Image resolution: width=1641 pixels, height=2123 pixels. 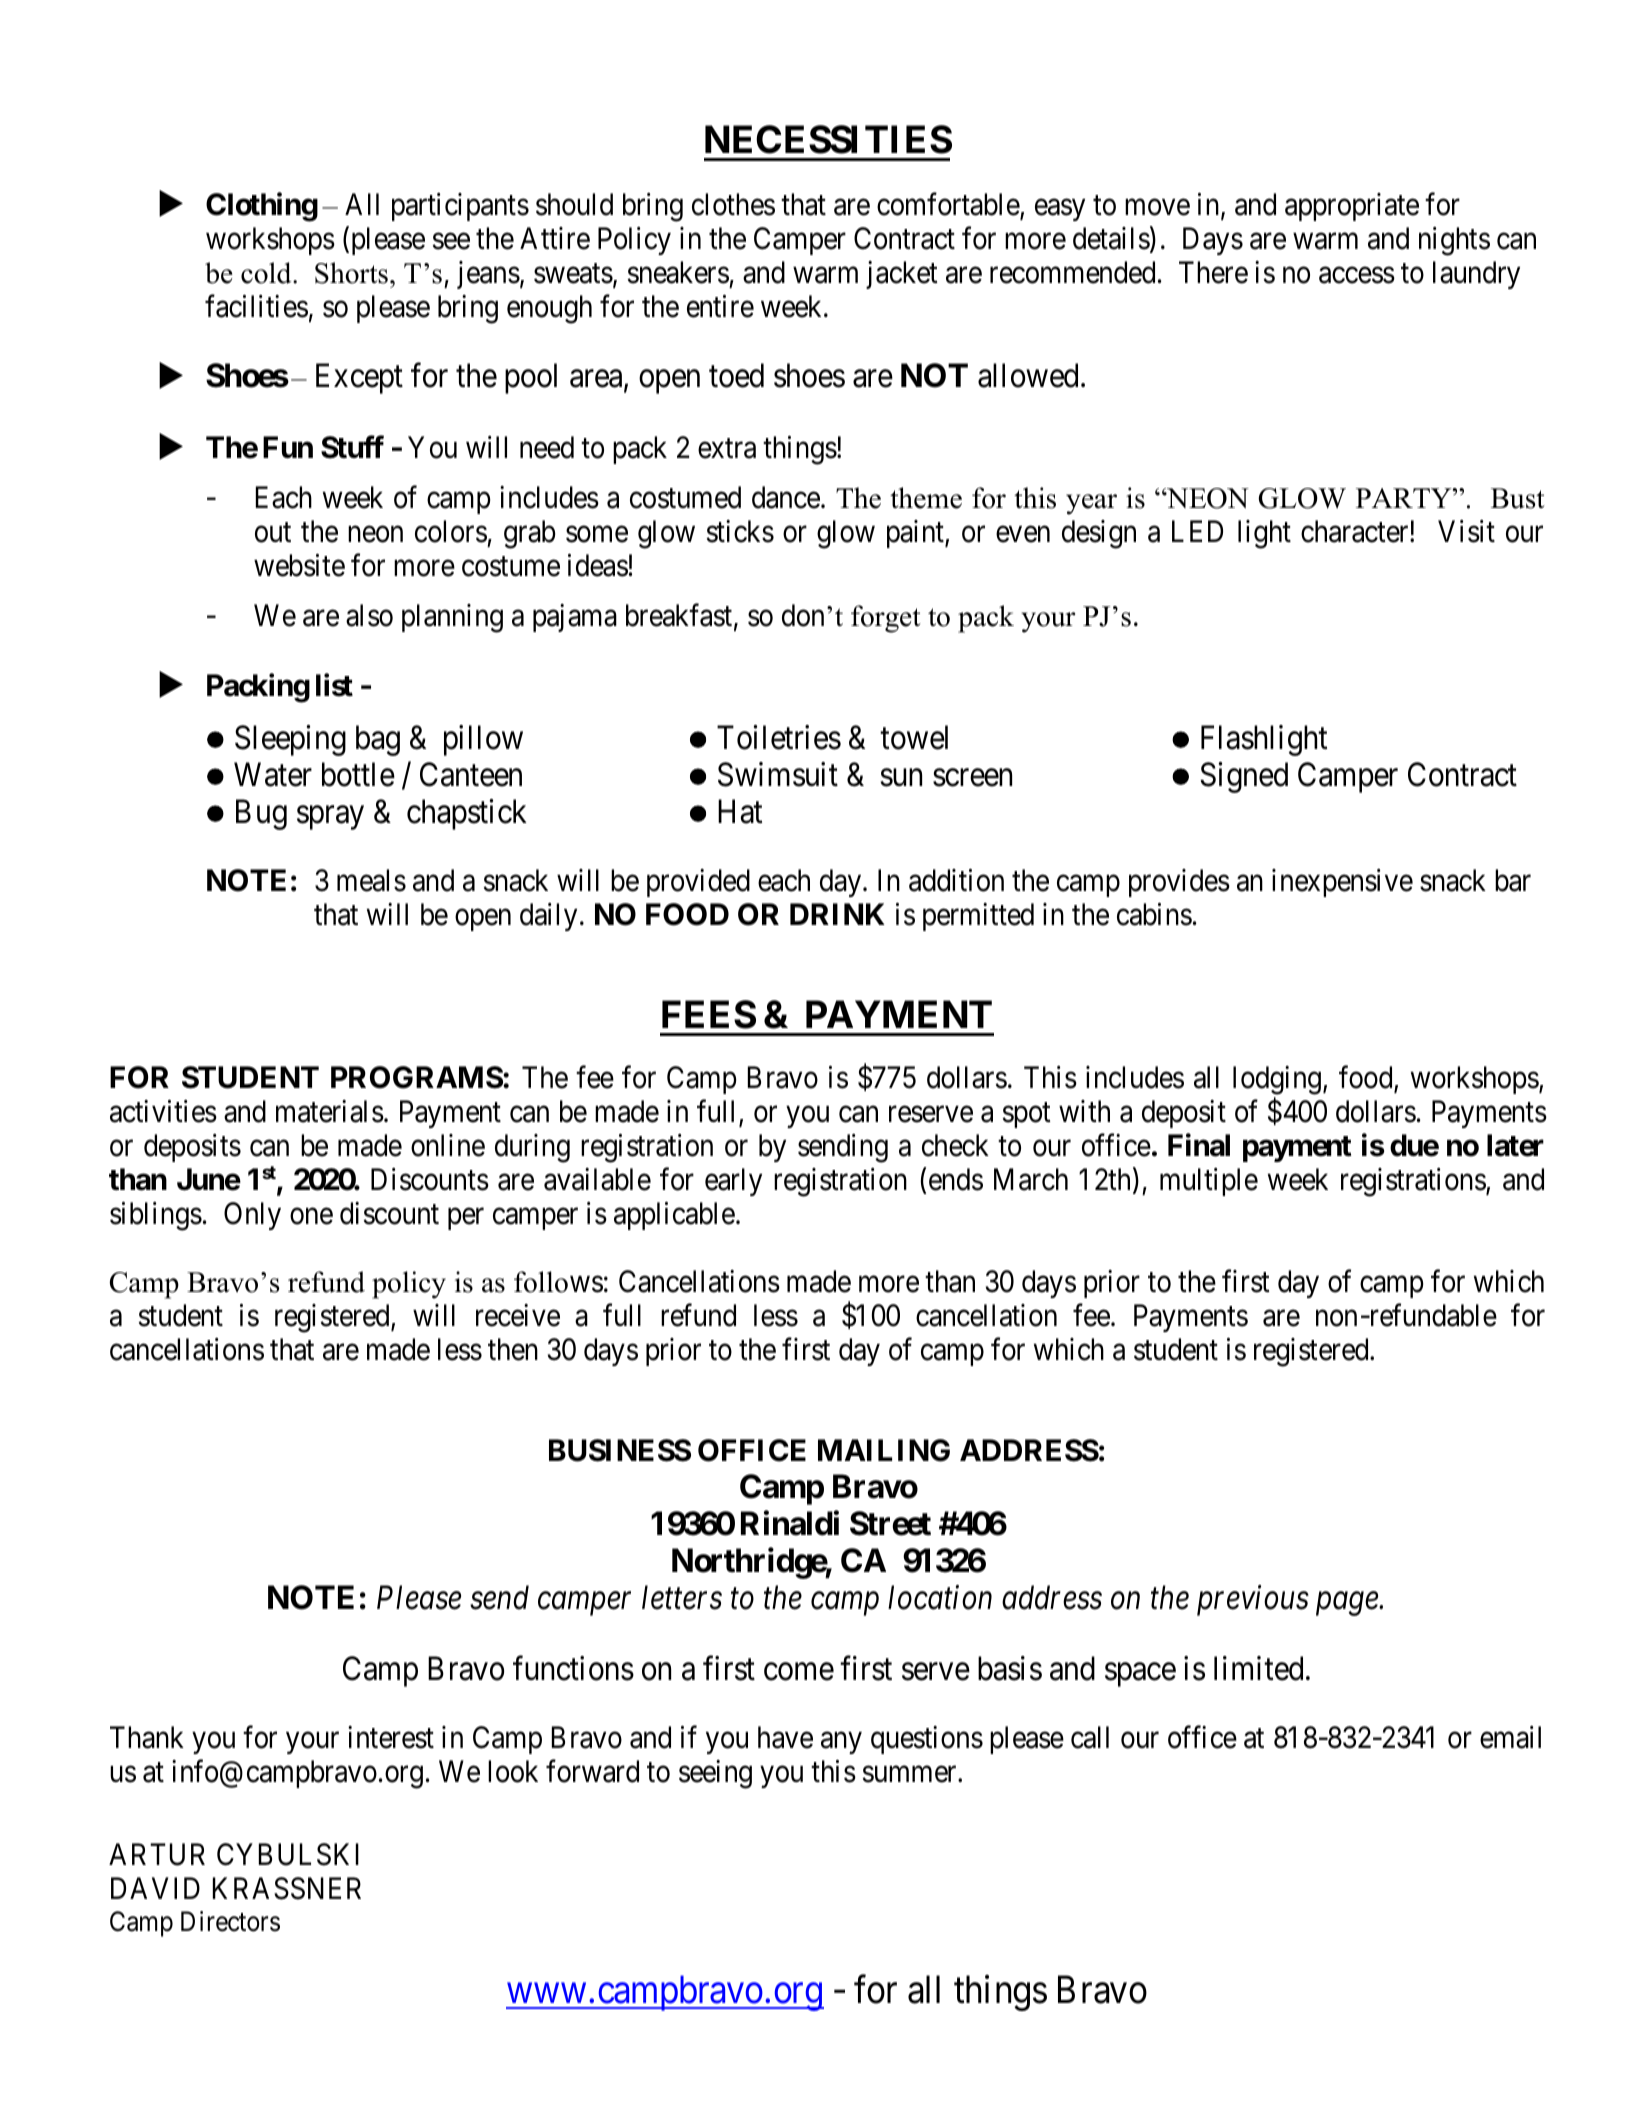 I want to click on then, so click(x=513, y=1349).
